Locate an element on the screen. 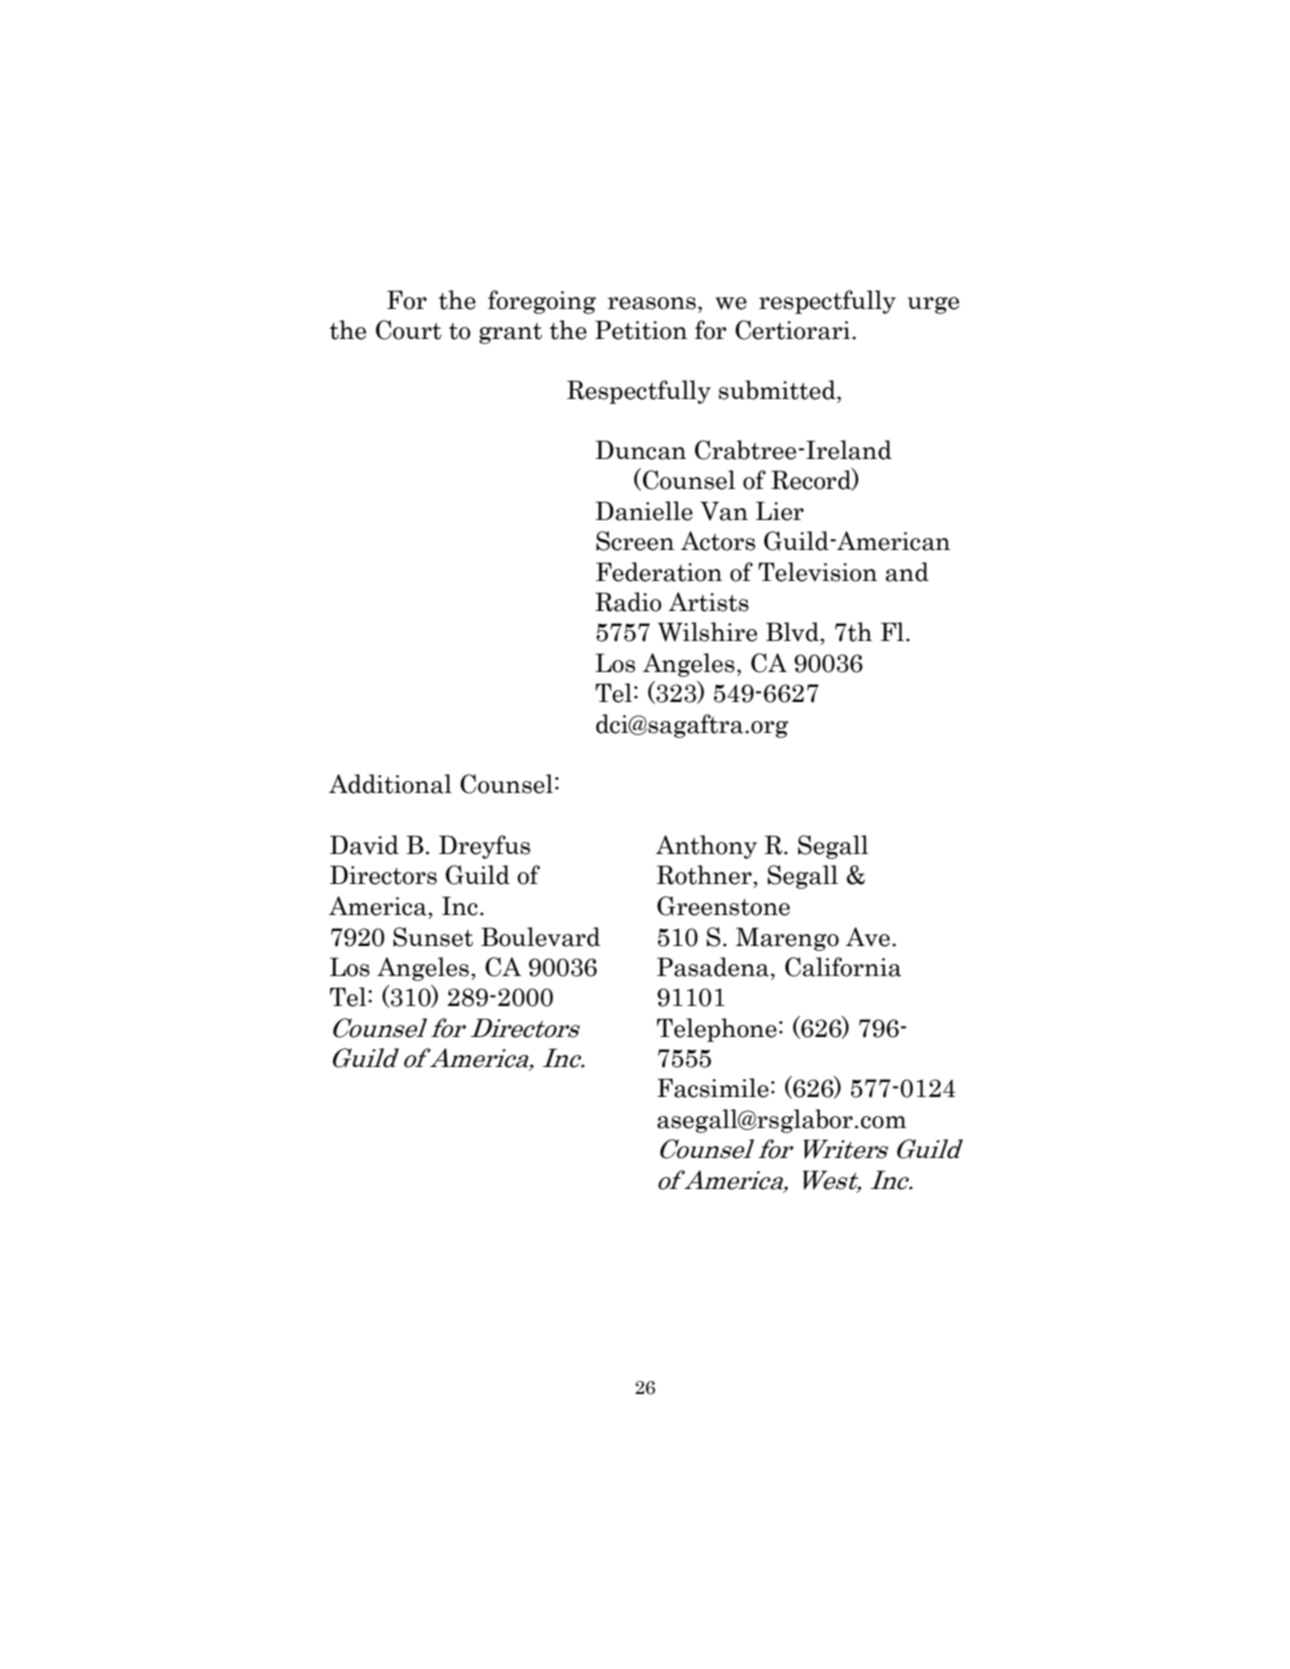 Image resolution: width=1290 pixels, height=1669 pixels. Facsimile is located at coordinates (713, 1088).
